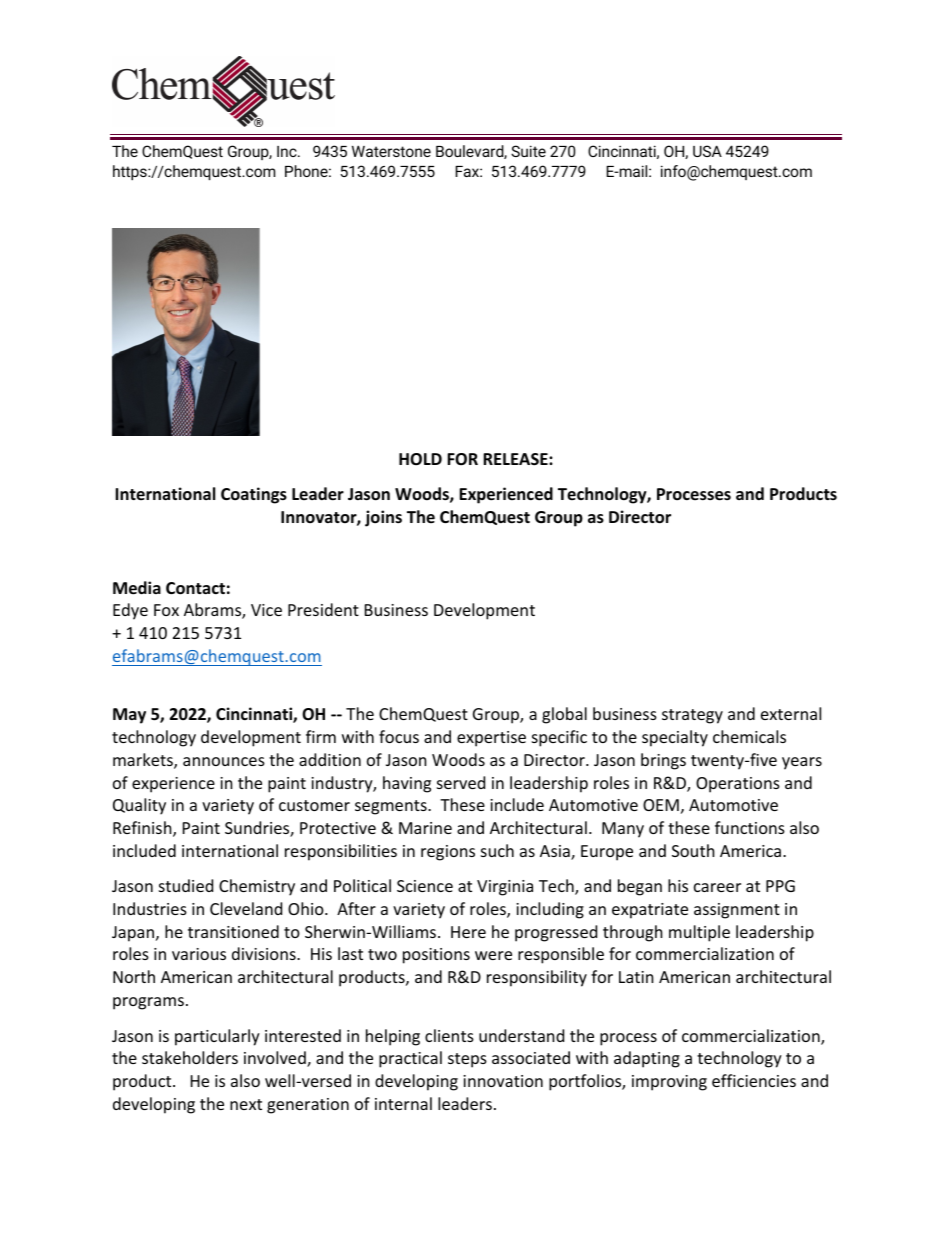 The height and width of the document is (1233, 952). Describe the element at coordinates (246, 1104) in the document. I see `next` at that location.
